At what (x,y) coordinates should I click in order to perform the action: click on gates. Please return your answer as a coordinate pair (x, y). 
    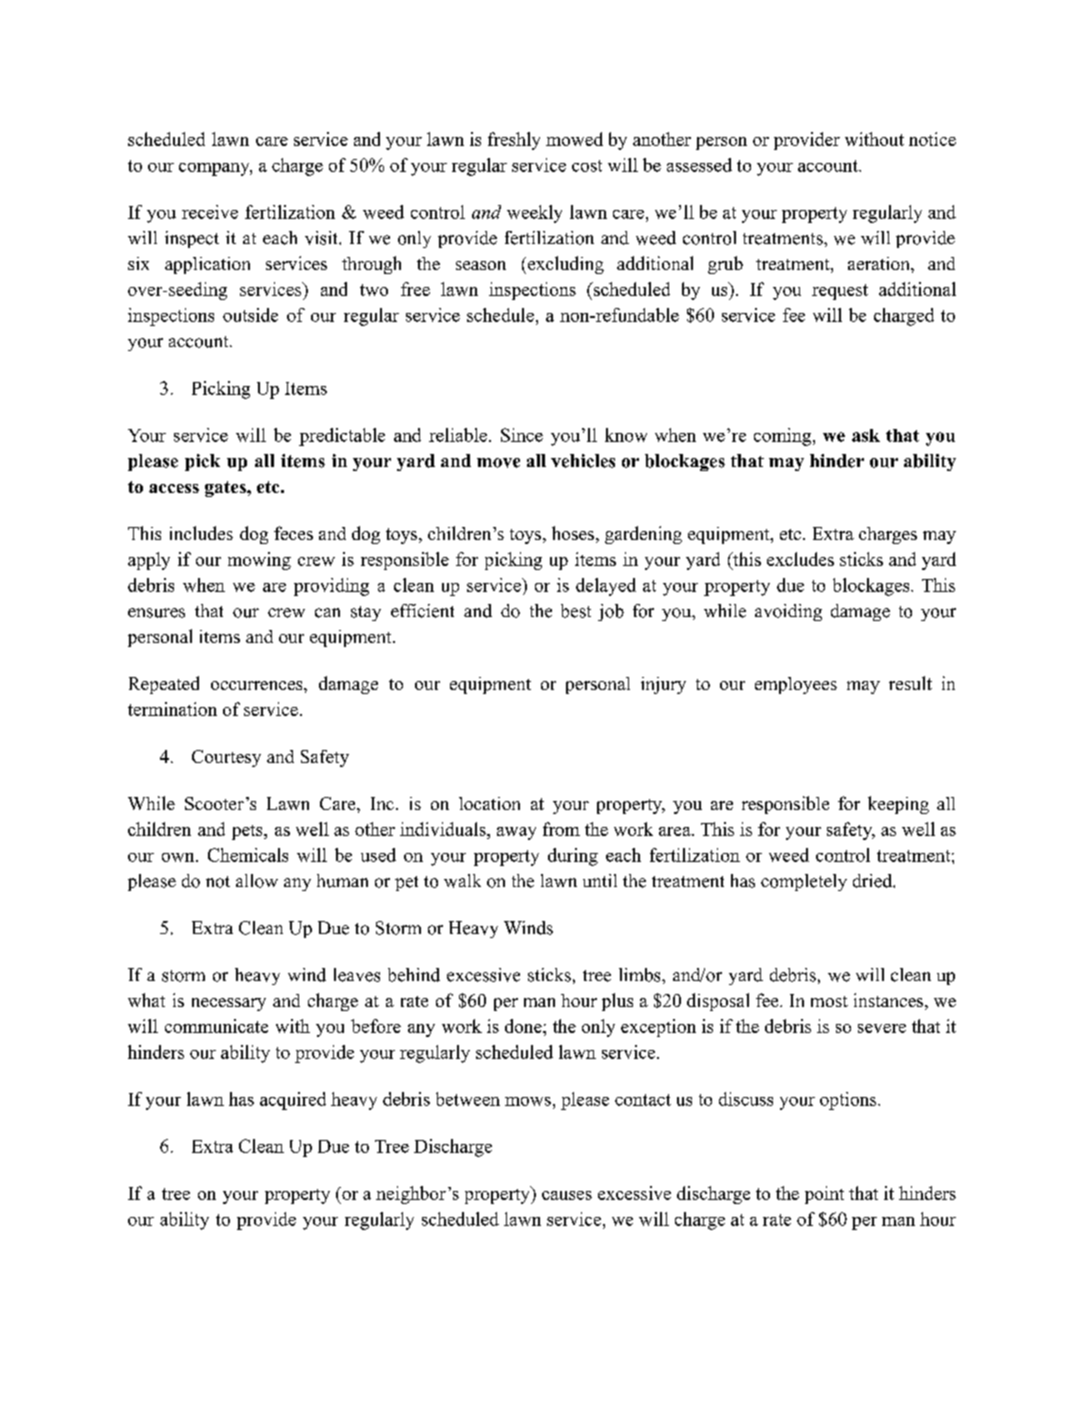
    Looking at the image, I should click on (226, 489).
